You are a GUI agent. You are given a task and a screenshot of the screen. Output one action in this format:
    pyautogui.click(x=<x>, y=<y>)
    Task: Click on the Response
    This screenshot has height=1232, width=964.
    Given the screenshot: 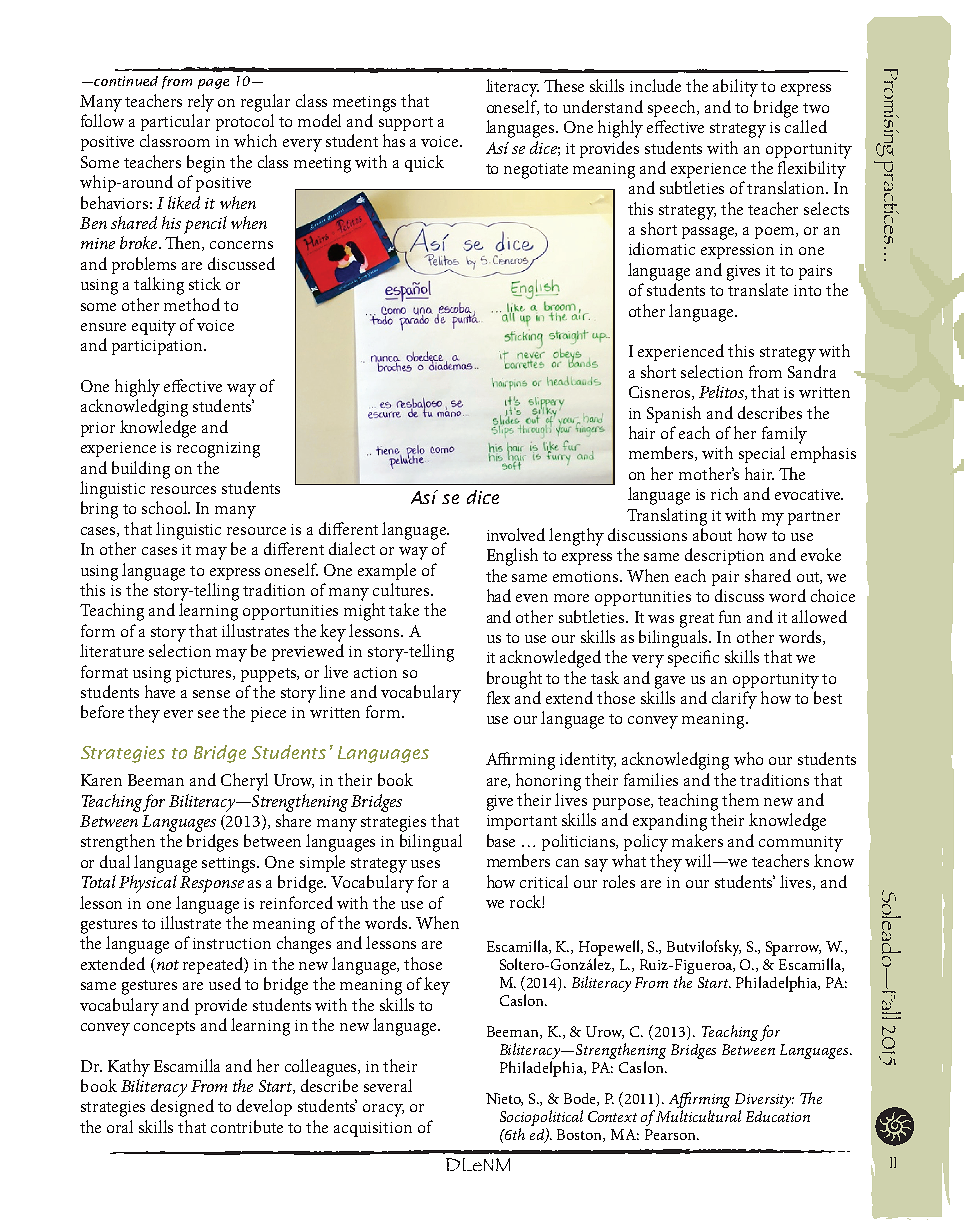 What is the action you would take?
    pyautogui.click(x=212, y=884)
